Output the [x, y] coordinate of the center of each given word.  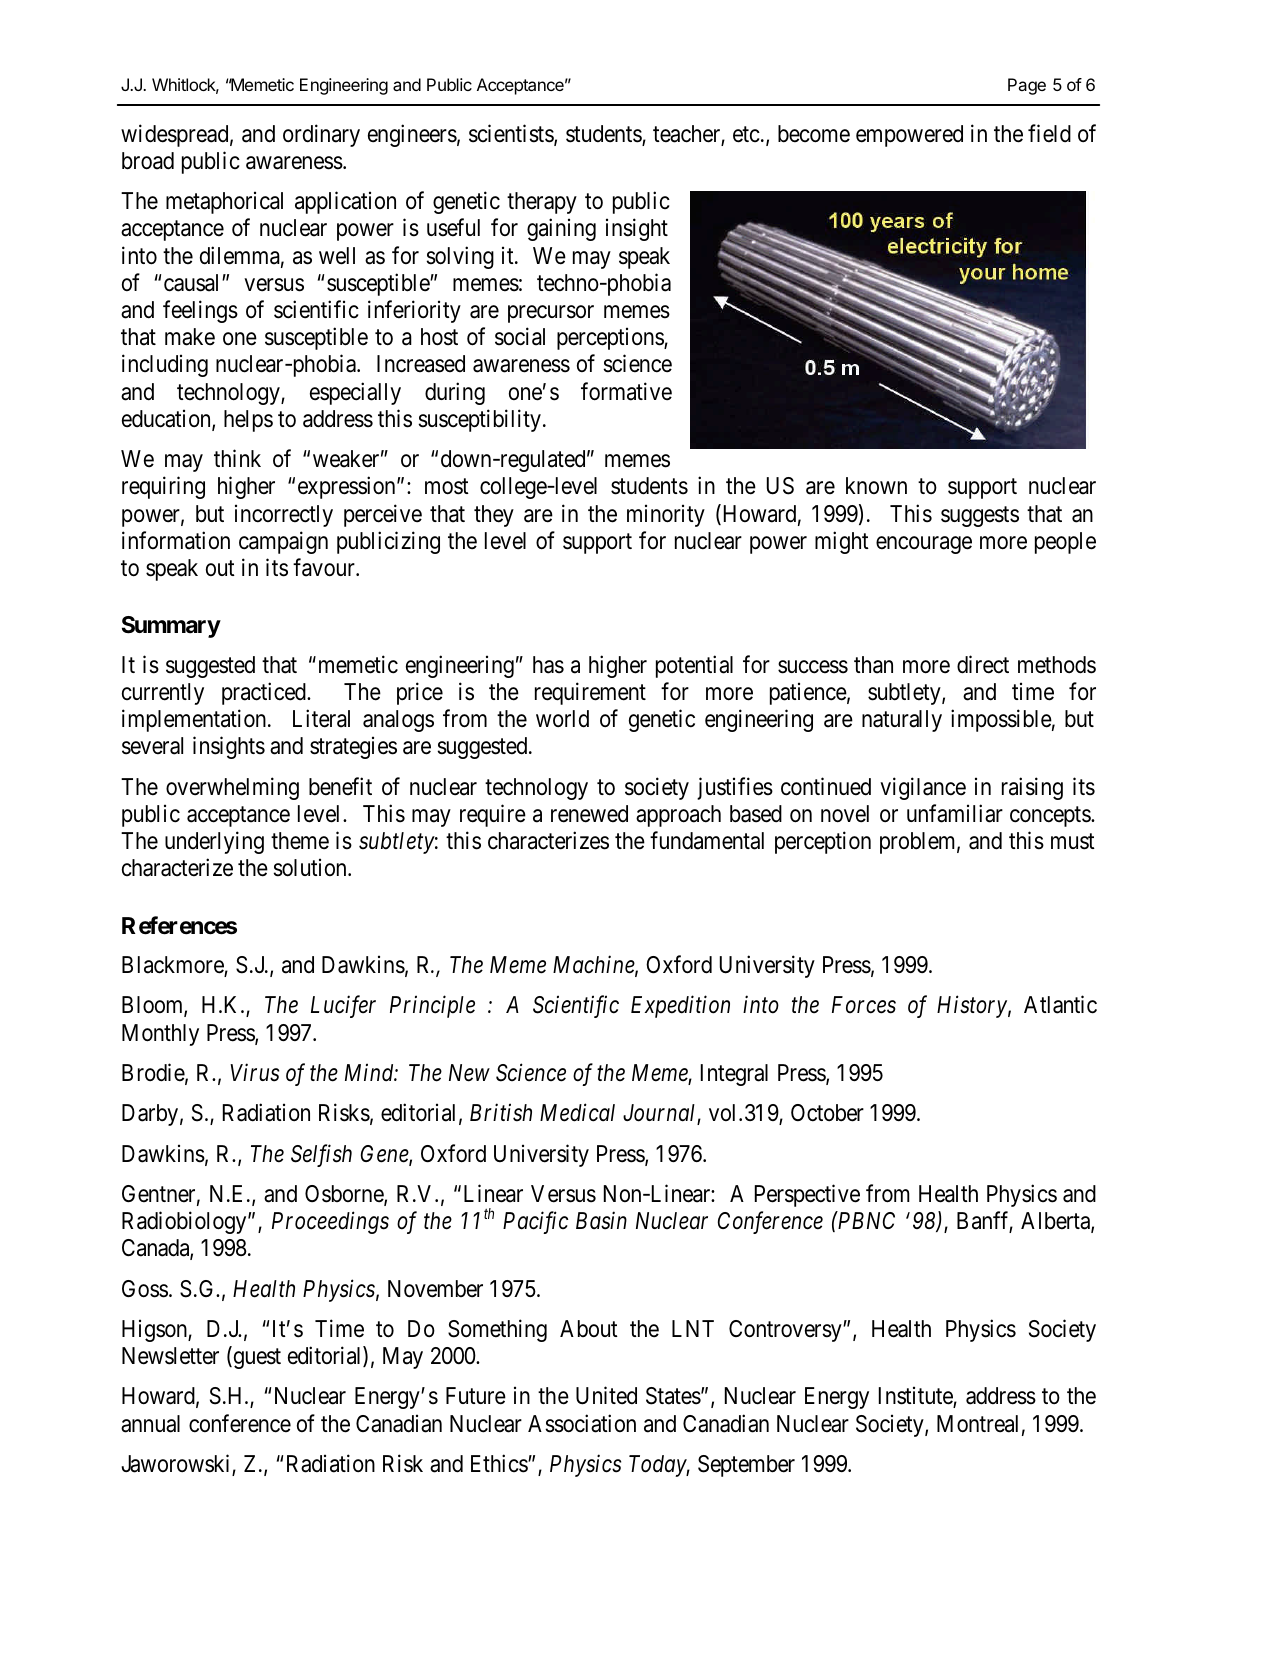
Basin [601, 1221]
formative [626, 391]
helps [248, 421]
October [827, 1113]
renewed [589, 814]
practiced [265, 693]
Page [1027, 86]
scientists [512, 134]
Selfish [321, 1155]
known [876, 485]
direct [983, 664]
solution [311, 868]
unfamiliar [955, 813]
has [548, 665]
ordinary [321, 135]
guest [256, 1359]
